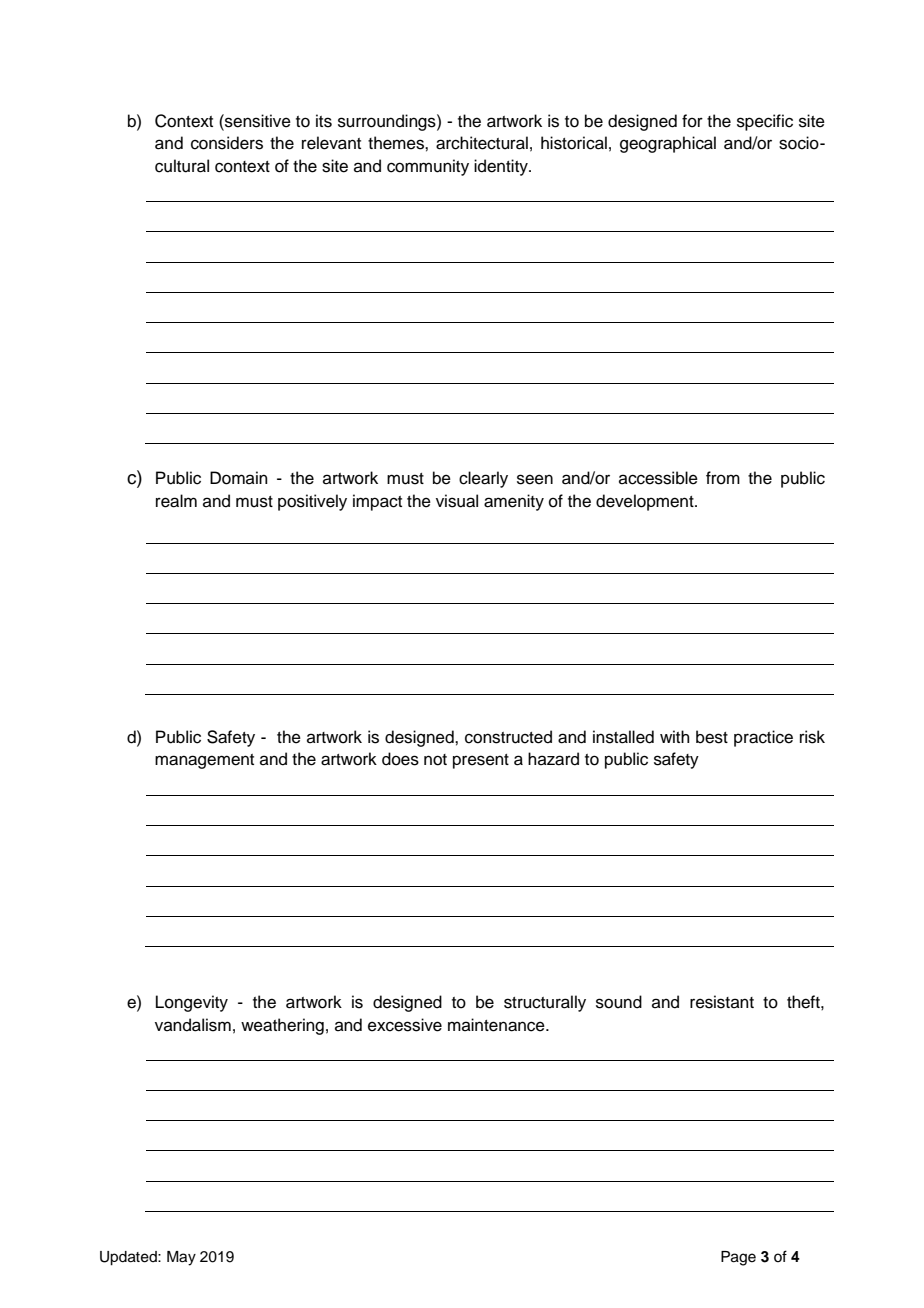  What do you see at coordinates (204, 761) in the screenshot?
I see `management` at bounding box center [204, 761].
